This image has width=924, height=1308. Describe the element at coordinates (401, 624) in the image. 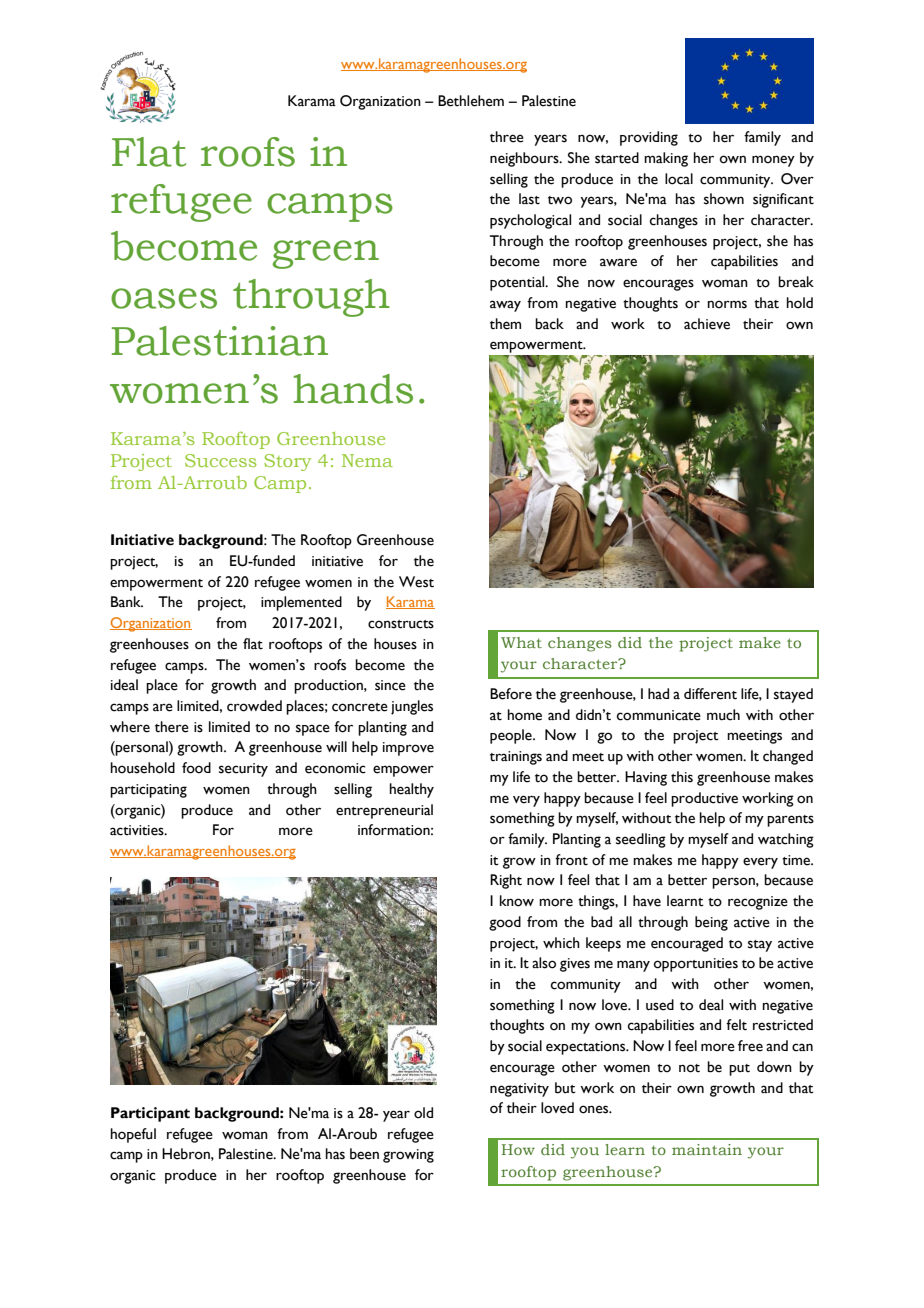

I see `constructs` at that location.
